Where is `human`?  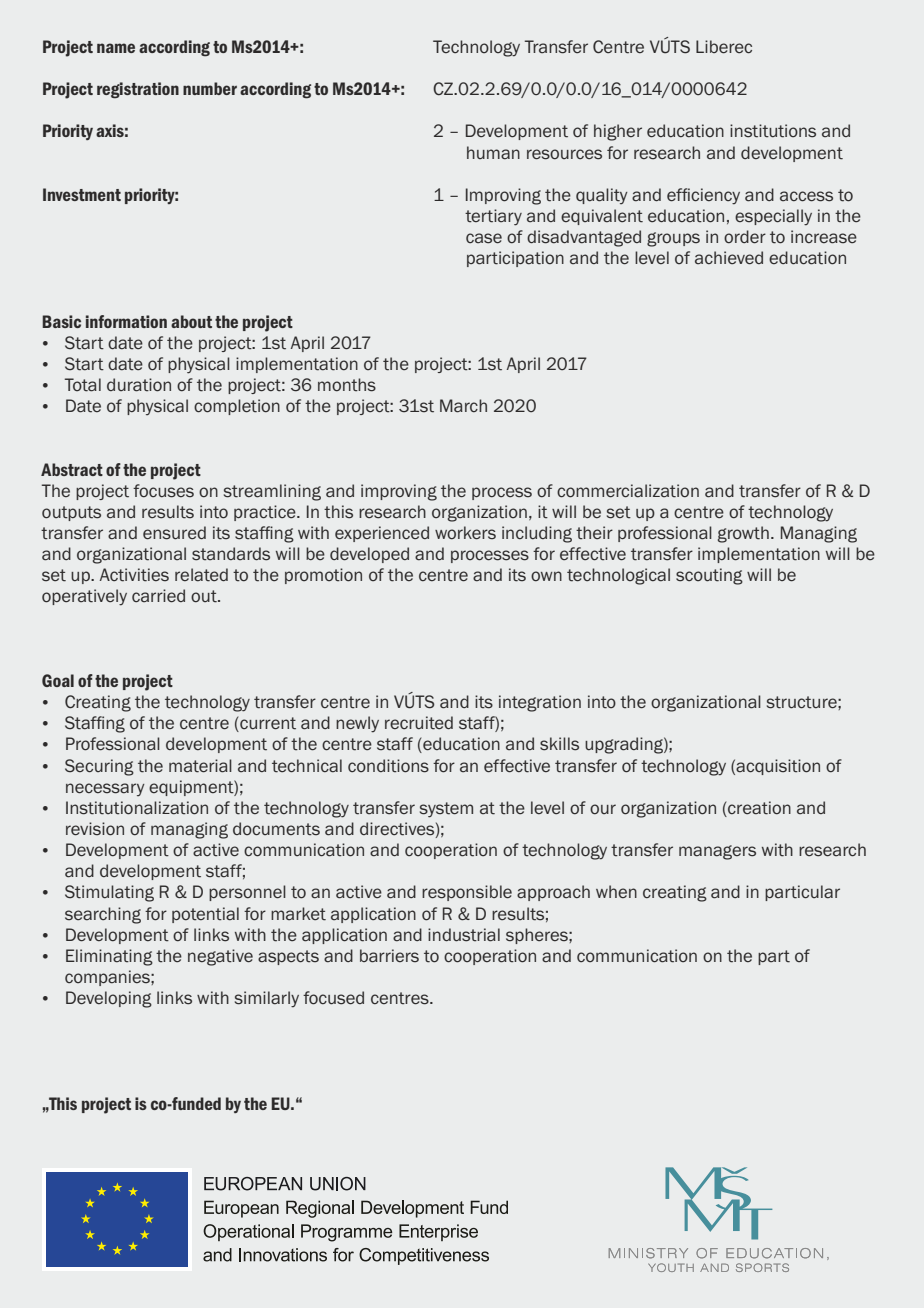
human is located at coordinates (493, 153).
